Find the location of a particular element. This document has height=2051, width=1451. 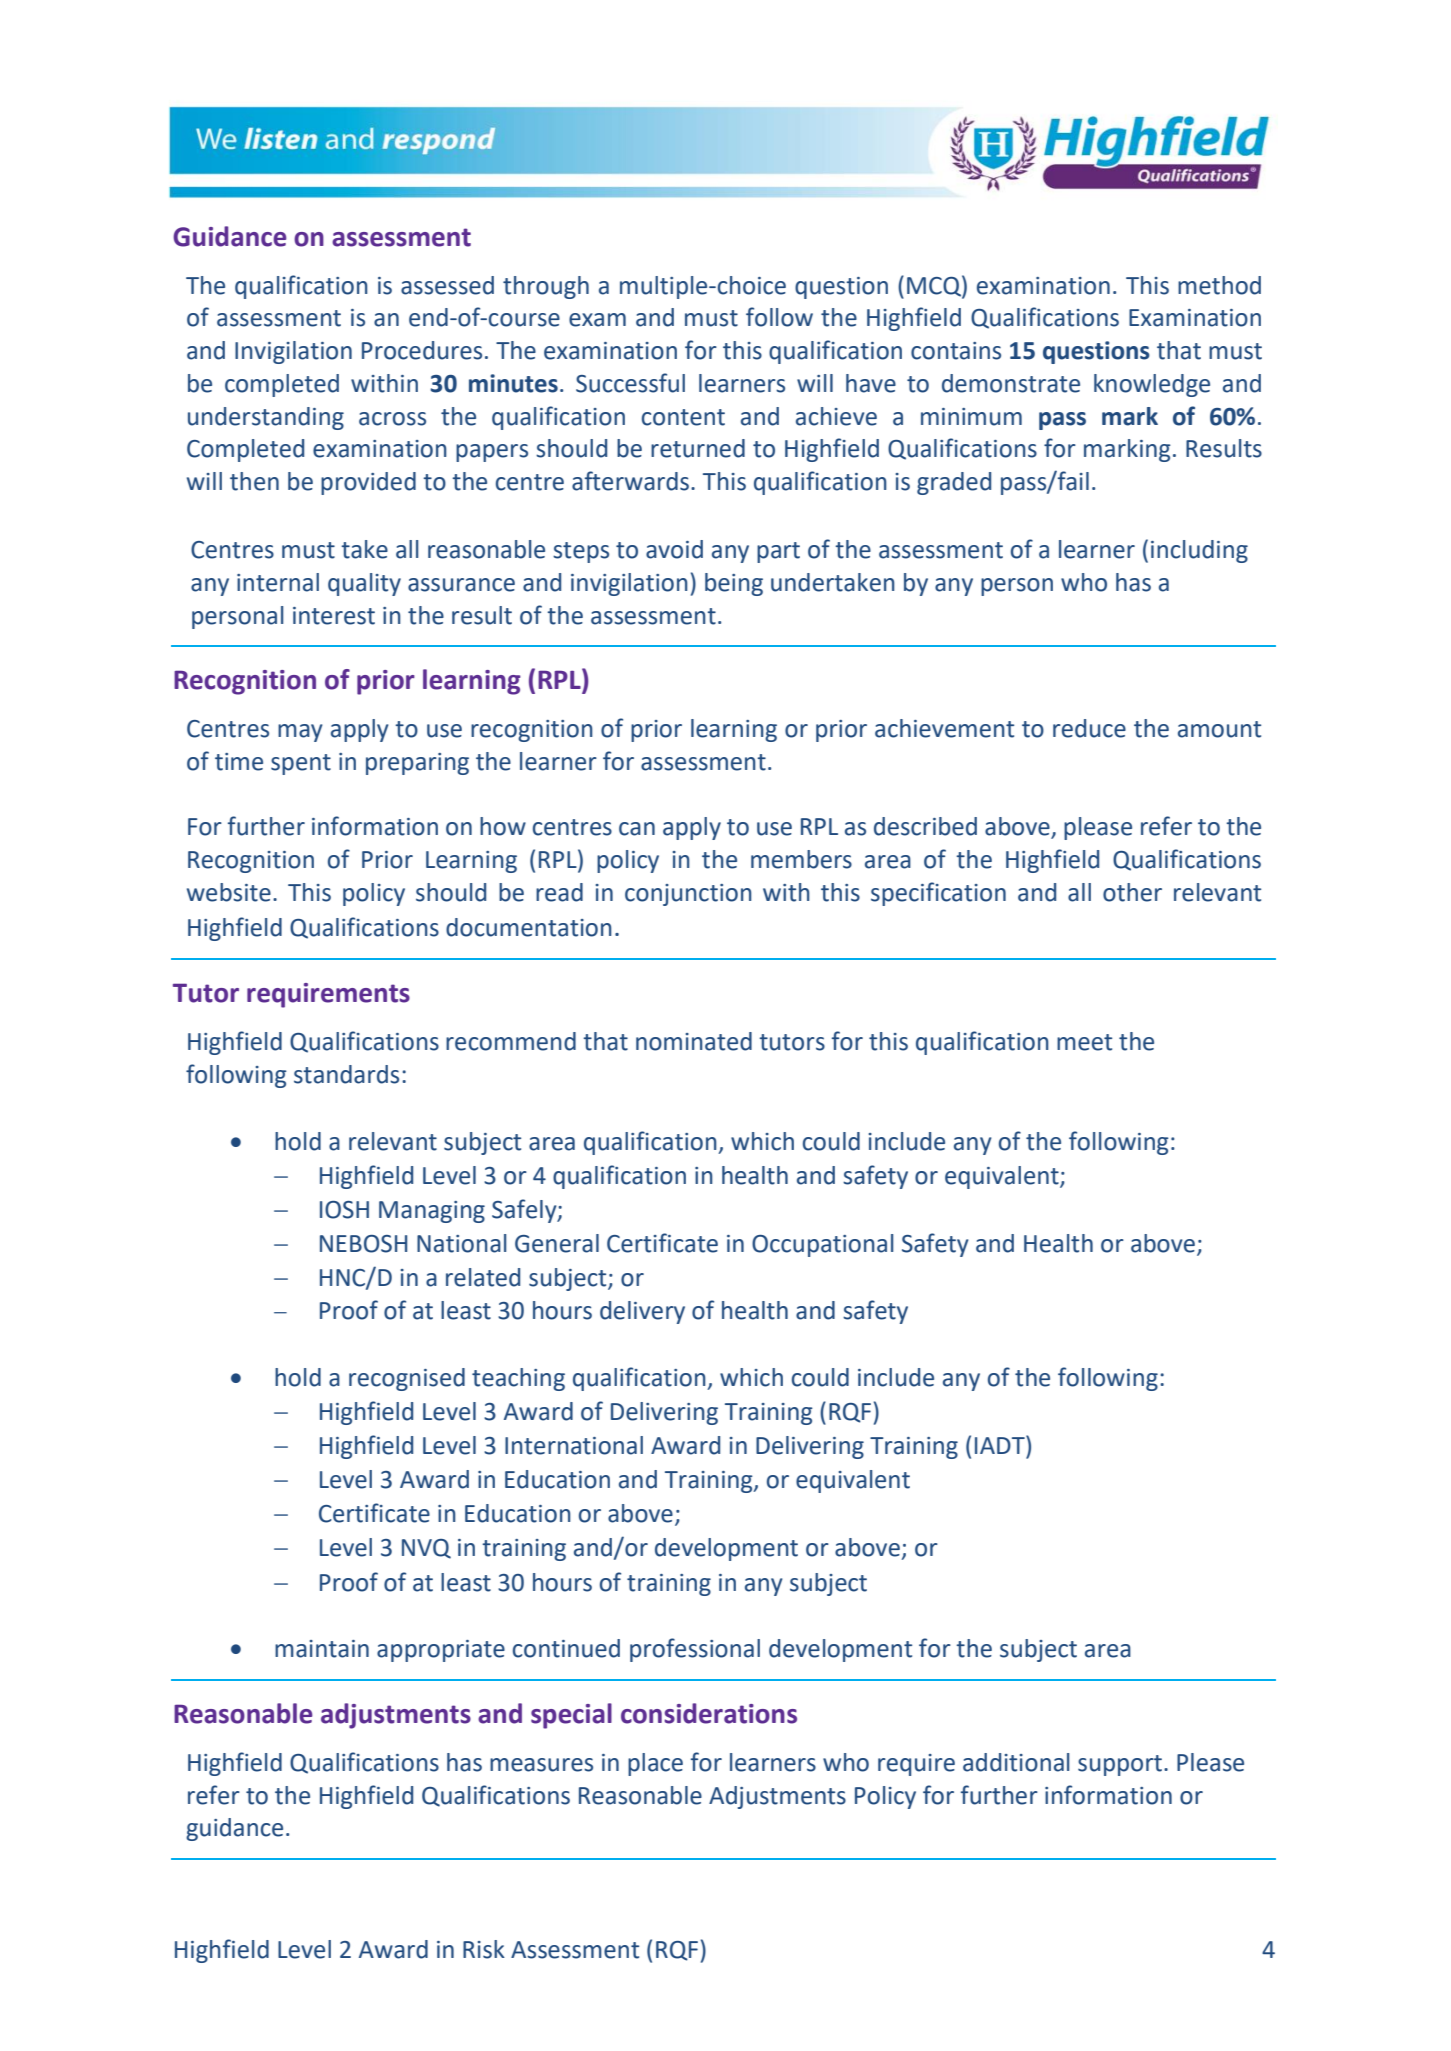

may is located at coordinates (300, 733).
